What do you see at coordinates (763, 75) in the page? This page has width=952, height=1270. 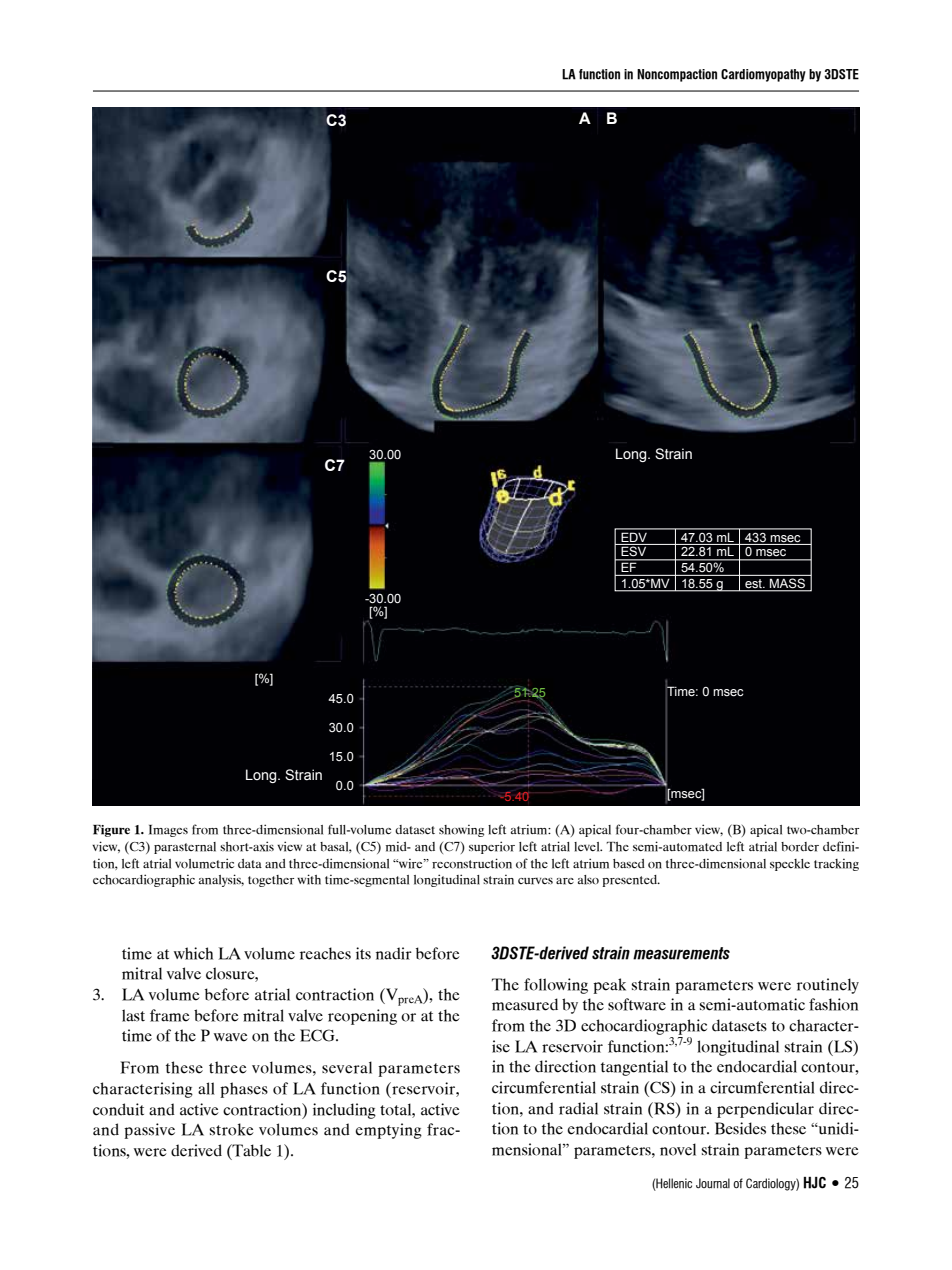 I see `Cardiomyopathy` at bounding box center [763, 75].
